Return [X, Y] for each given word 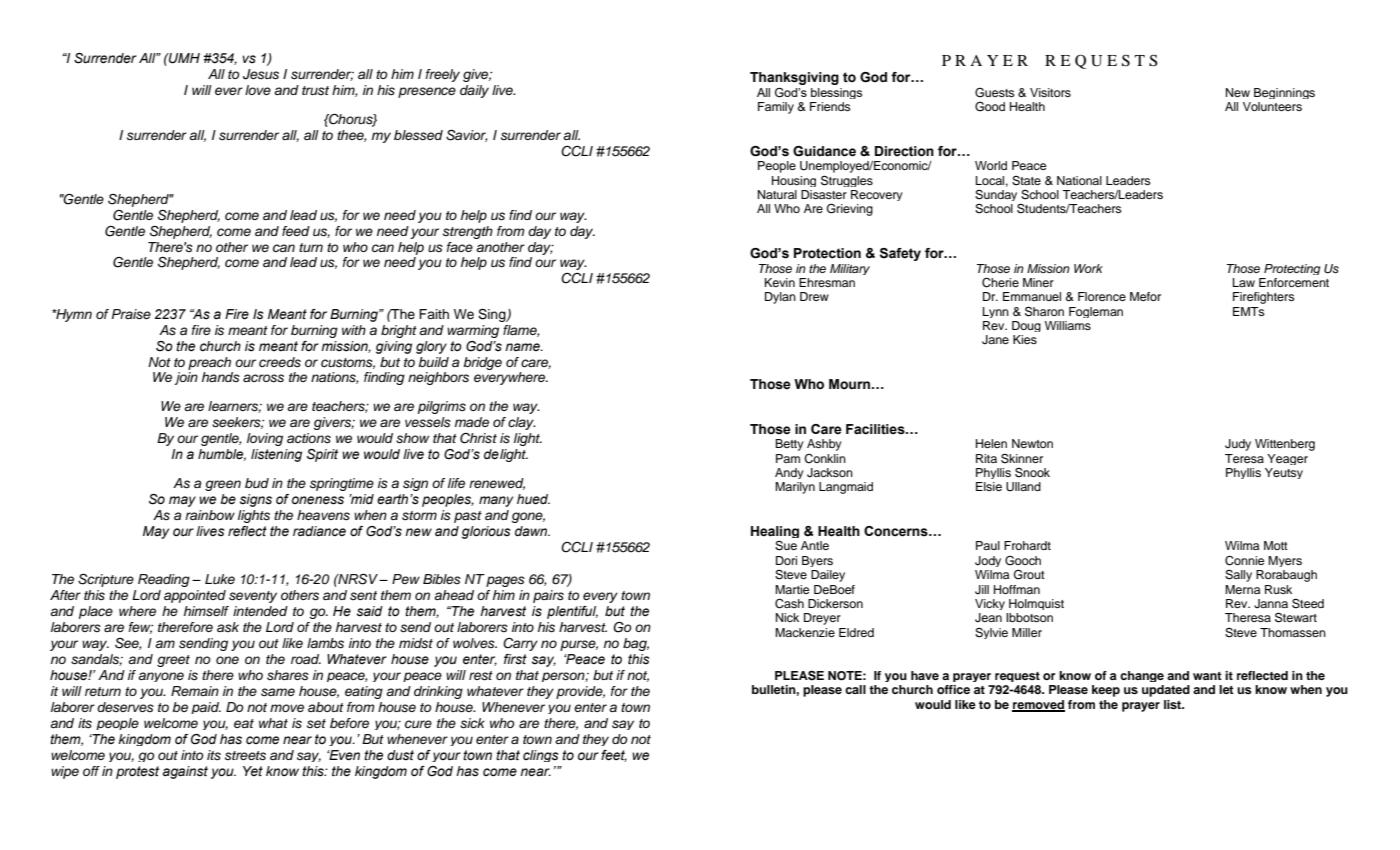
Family [776, 108]
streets [245, 756]
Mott [1276, 545]
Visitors [1050, 92]
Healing [775, 532]
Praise [131, 314]
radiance [319, 531]
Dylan [780, 298]
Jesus [261, 74]
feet [614, 756]
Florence [1102, 296]
